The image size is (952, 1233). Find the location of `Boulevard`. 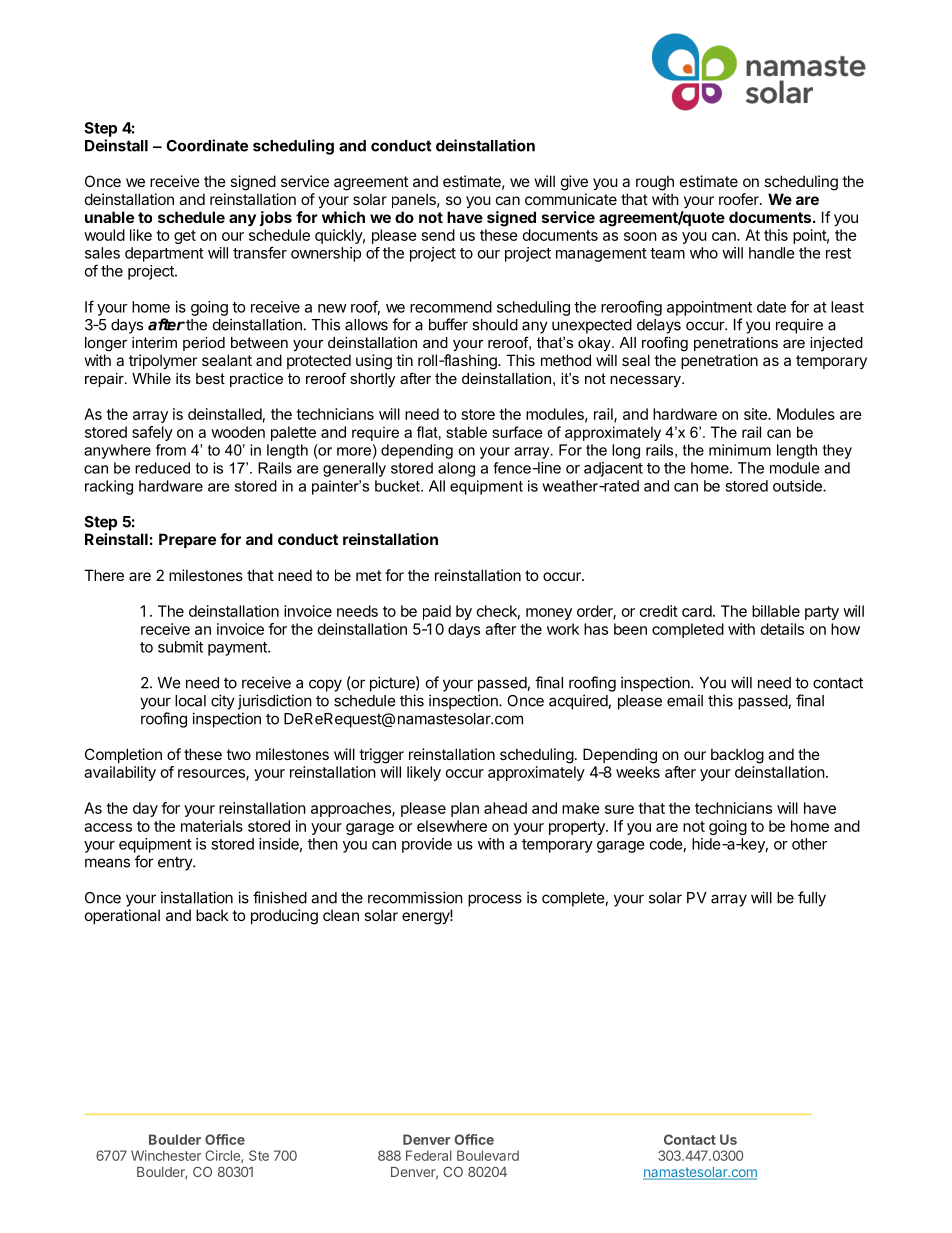

Boulevard is located at coordinates (488, 1155).
